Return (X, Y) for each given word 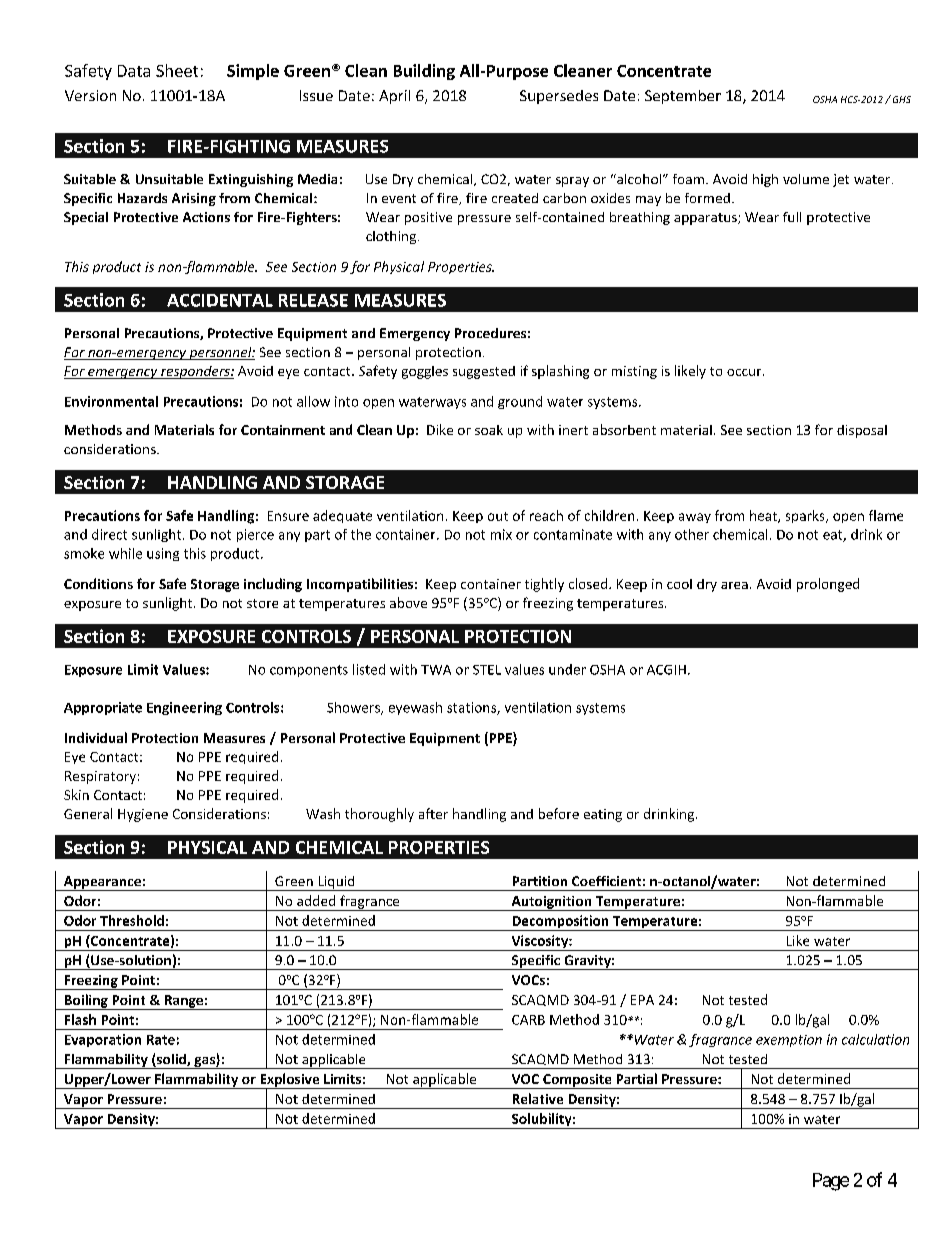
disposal (862, 431)
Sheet (177, 70)
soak (489, 430)
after (433, 813)
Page (831, 1182)
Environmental (111, 401)
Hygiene (143, 815)
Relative (538, 1098)
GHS (900, 99)
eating (603, 815)
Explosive (290, 1081)
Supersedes (559, 97)
